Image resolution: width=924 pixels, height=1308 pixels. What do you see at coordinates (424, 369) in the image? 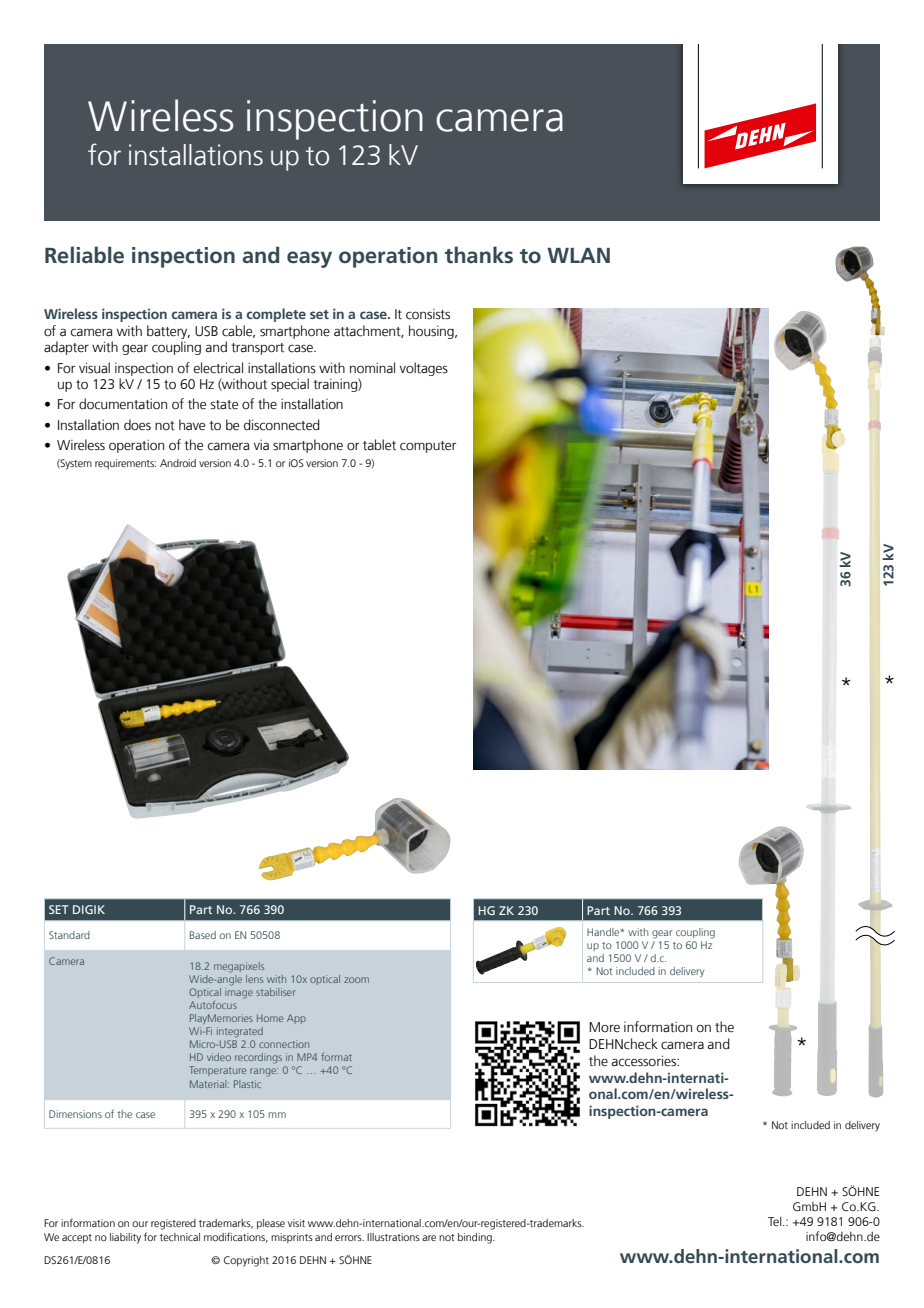
I see `voltages` at bounding box center [424, 369].
